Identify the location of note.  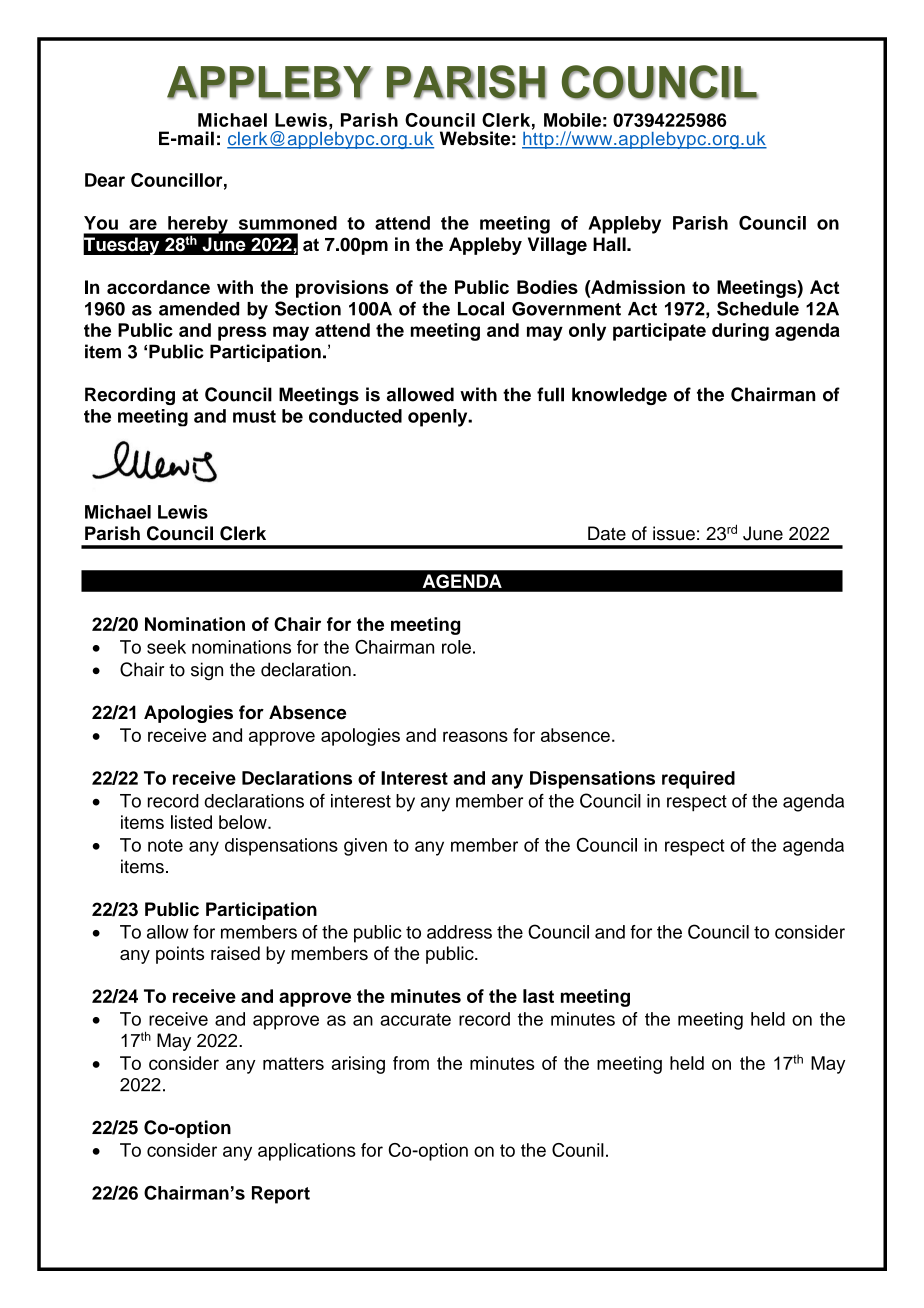
(165, 845).
